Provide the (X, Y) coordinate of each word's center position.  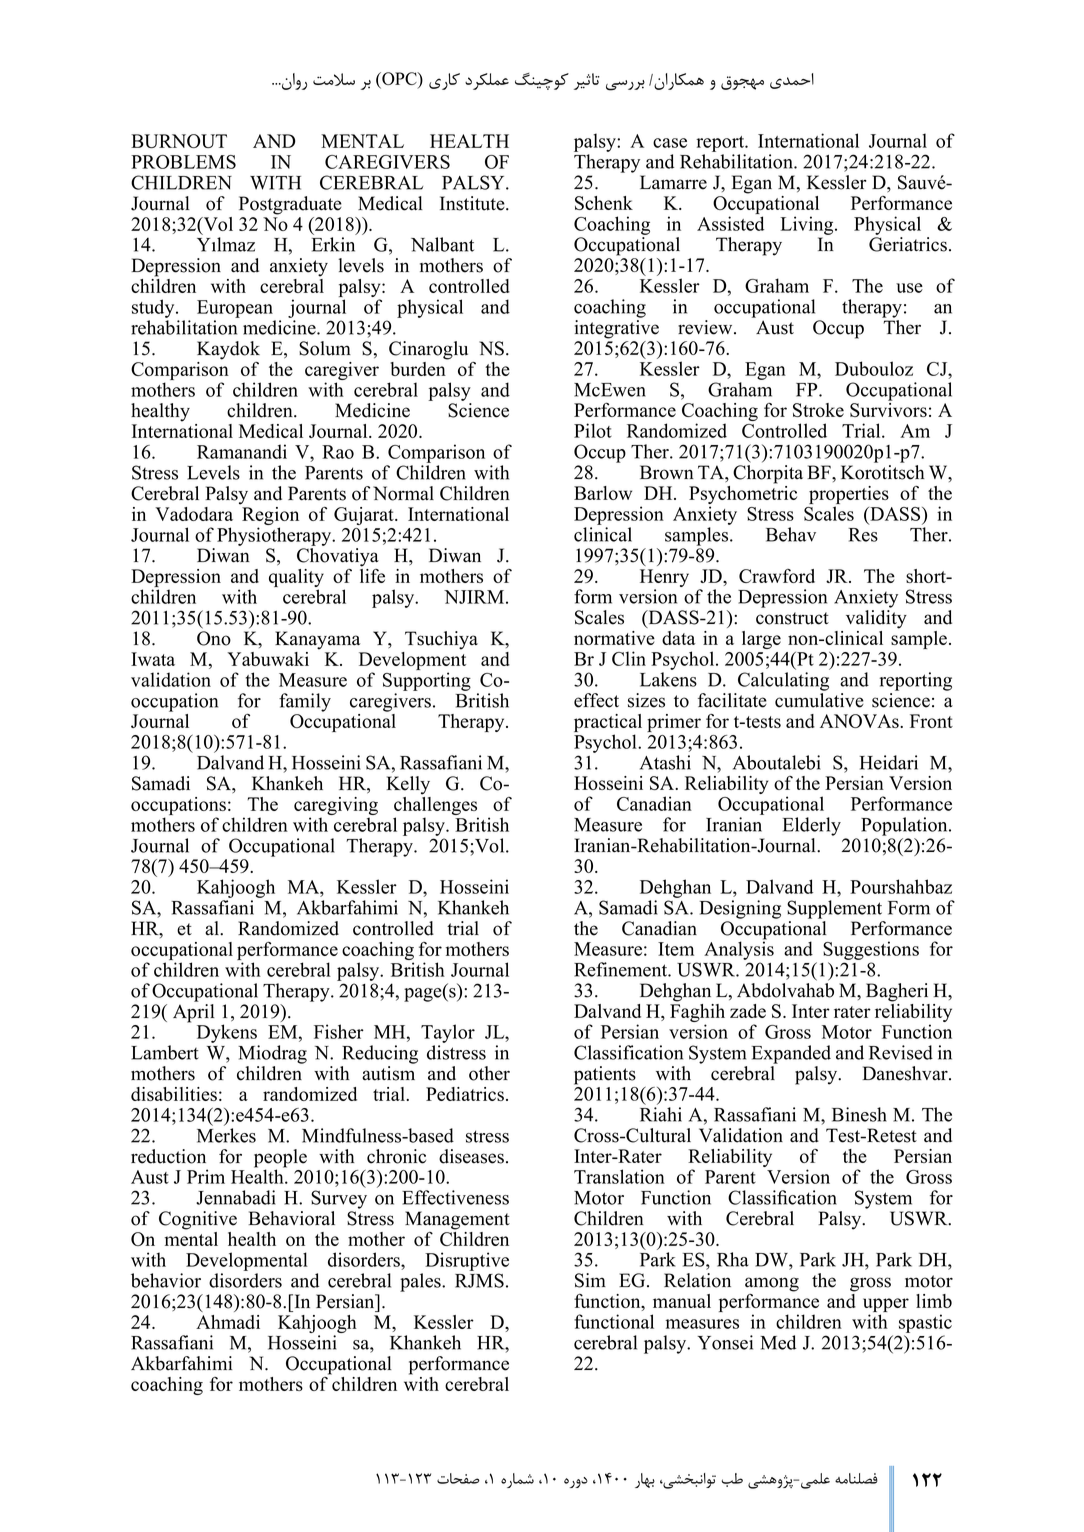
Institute (473, 203)
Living (808, 225)
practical (608, 723)
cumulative (819, 700)
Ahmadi (228, 1322)
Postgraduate (290, 205)
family (305, 702)
